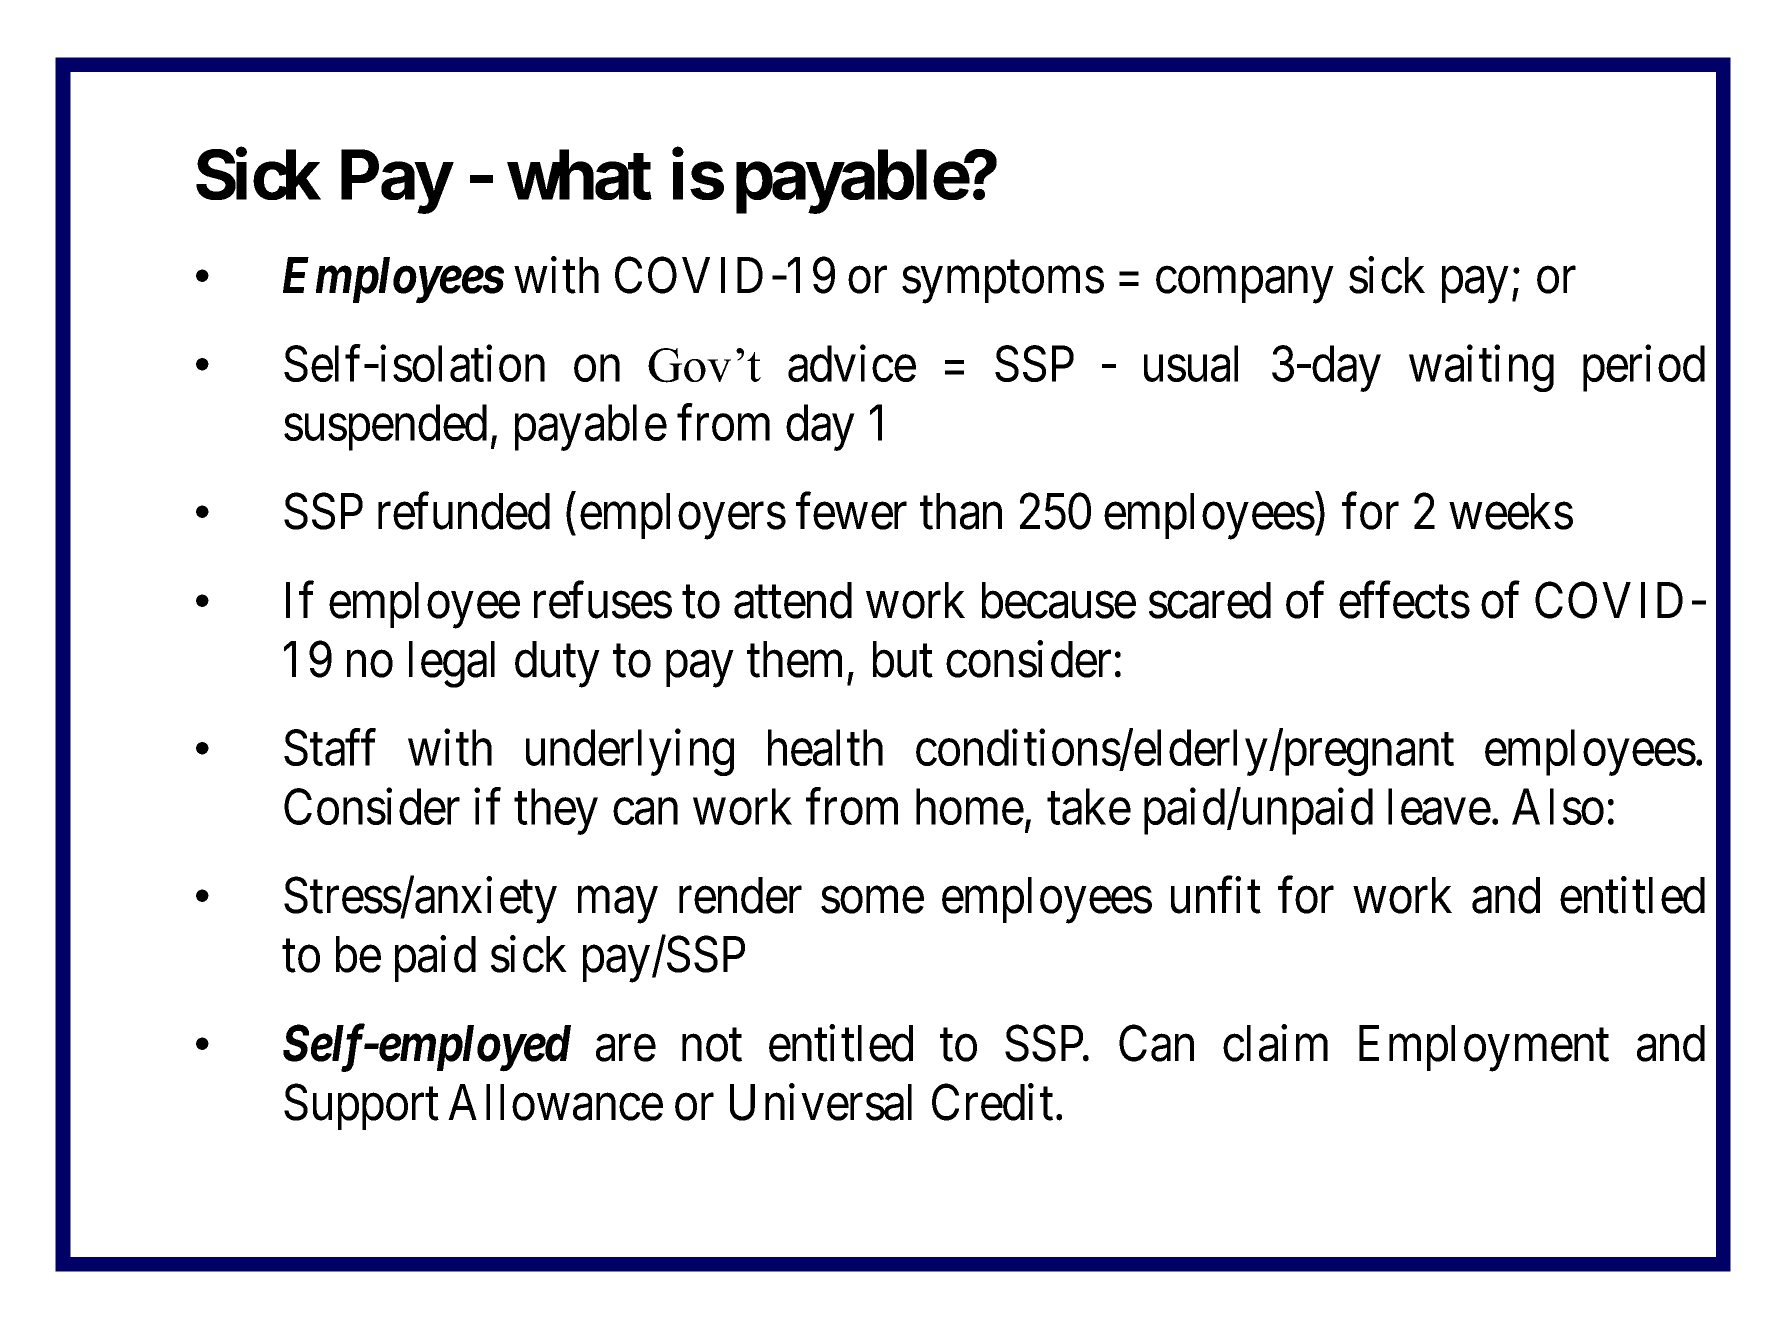  Describe the element at coordinates (556, 812) in the screenshot. I see `they` at that location.
